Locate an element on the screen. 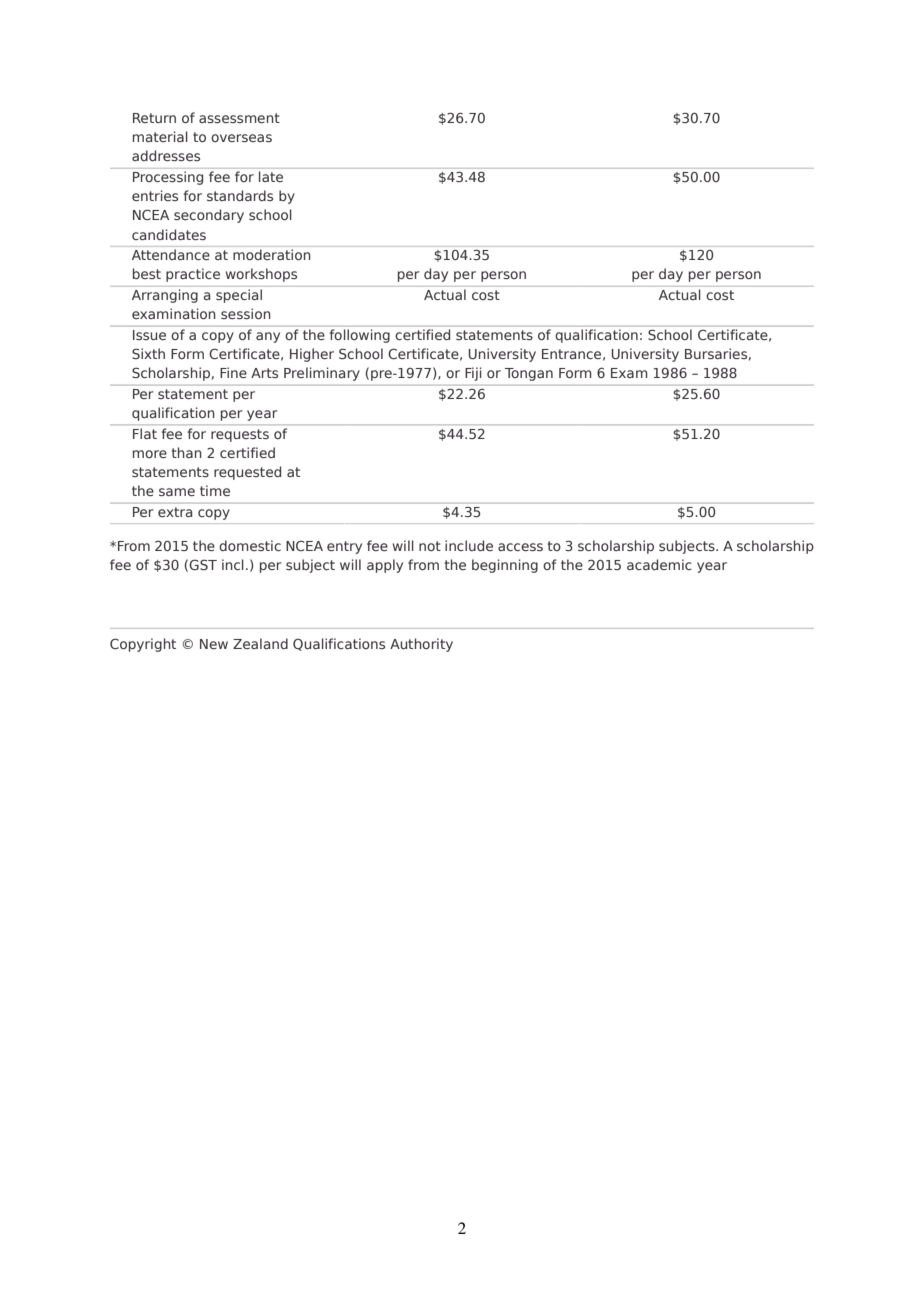 The height and width of the screenshot is (1308, 924). following is located at coordinates (360, 336).
